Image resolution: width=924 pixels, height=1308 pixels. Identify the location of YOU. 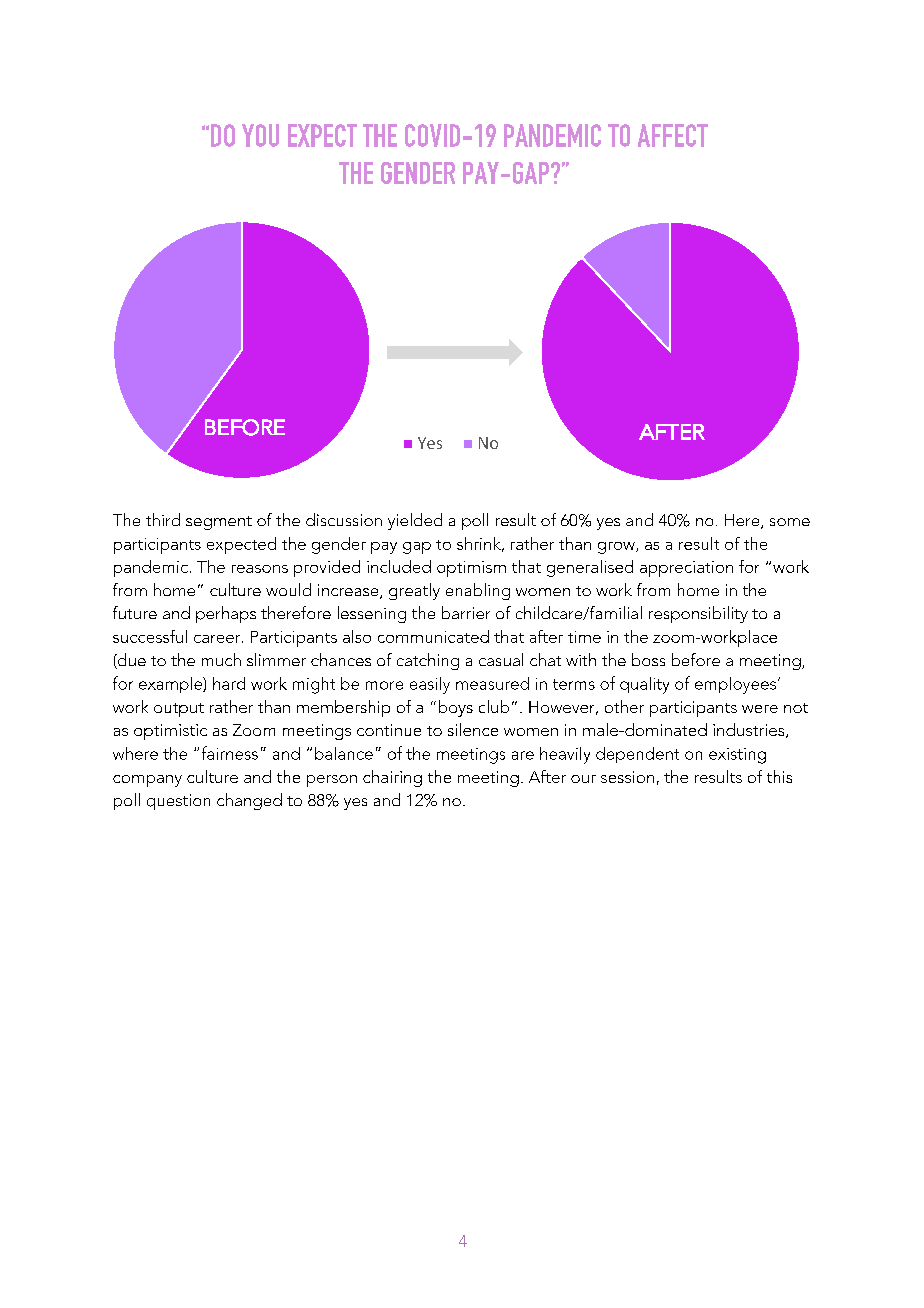
(260, 135).
